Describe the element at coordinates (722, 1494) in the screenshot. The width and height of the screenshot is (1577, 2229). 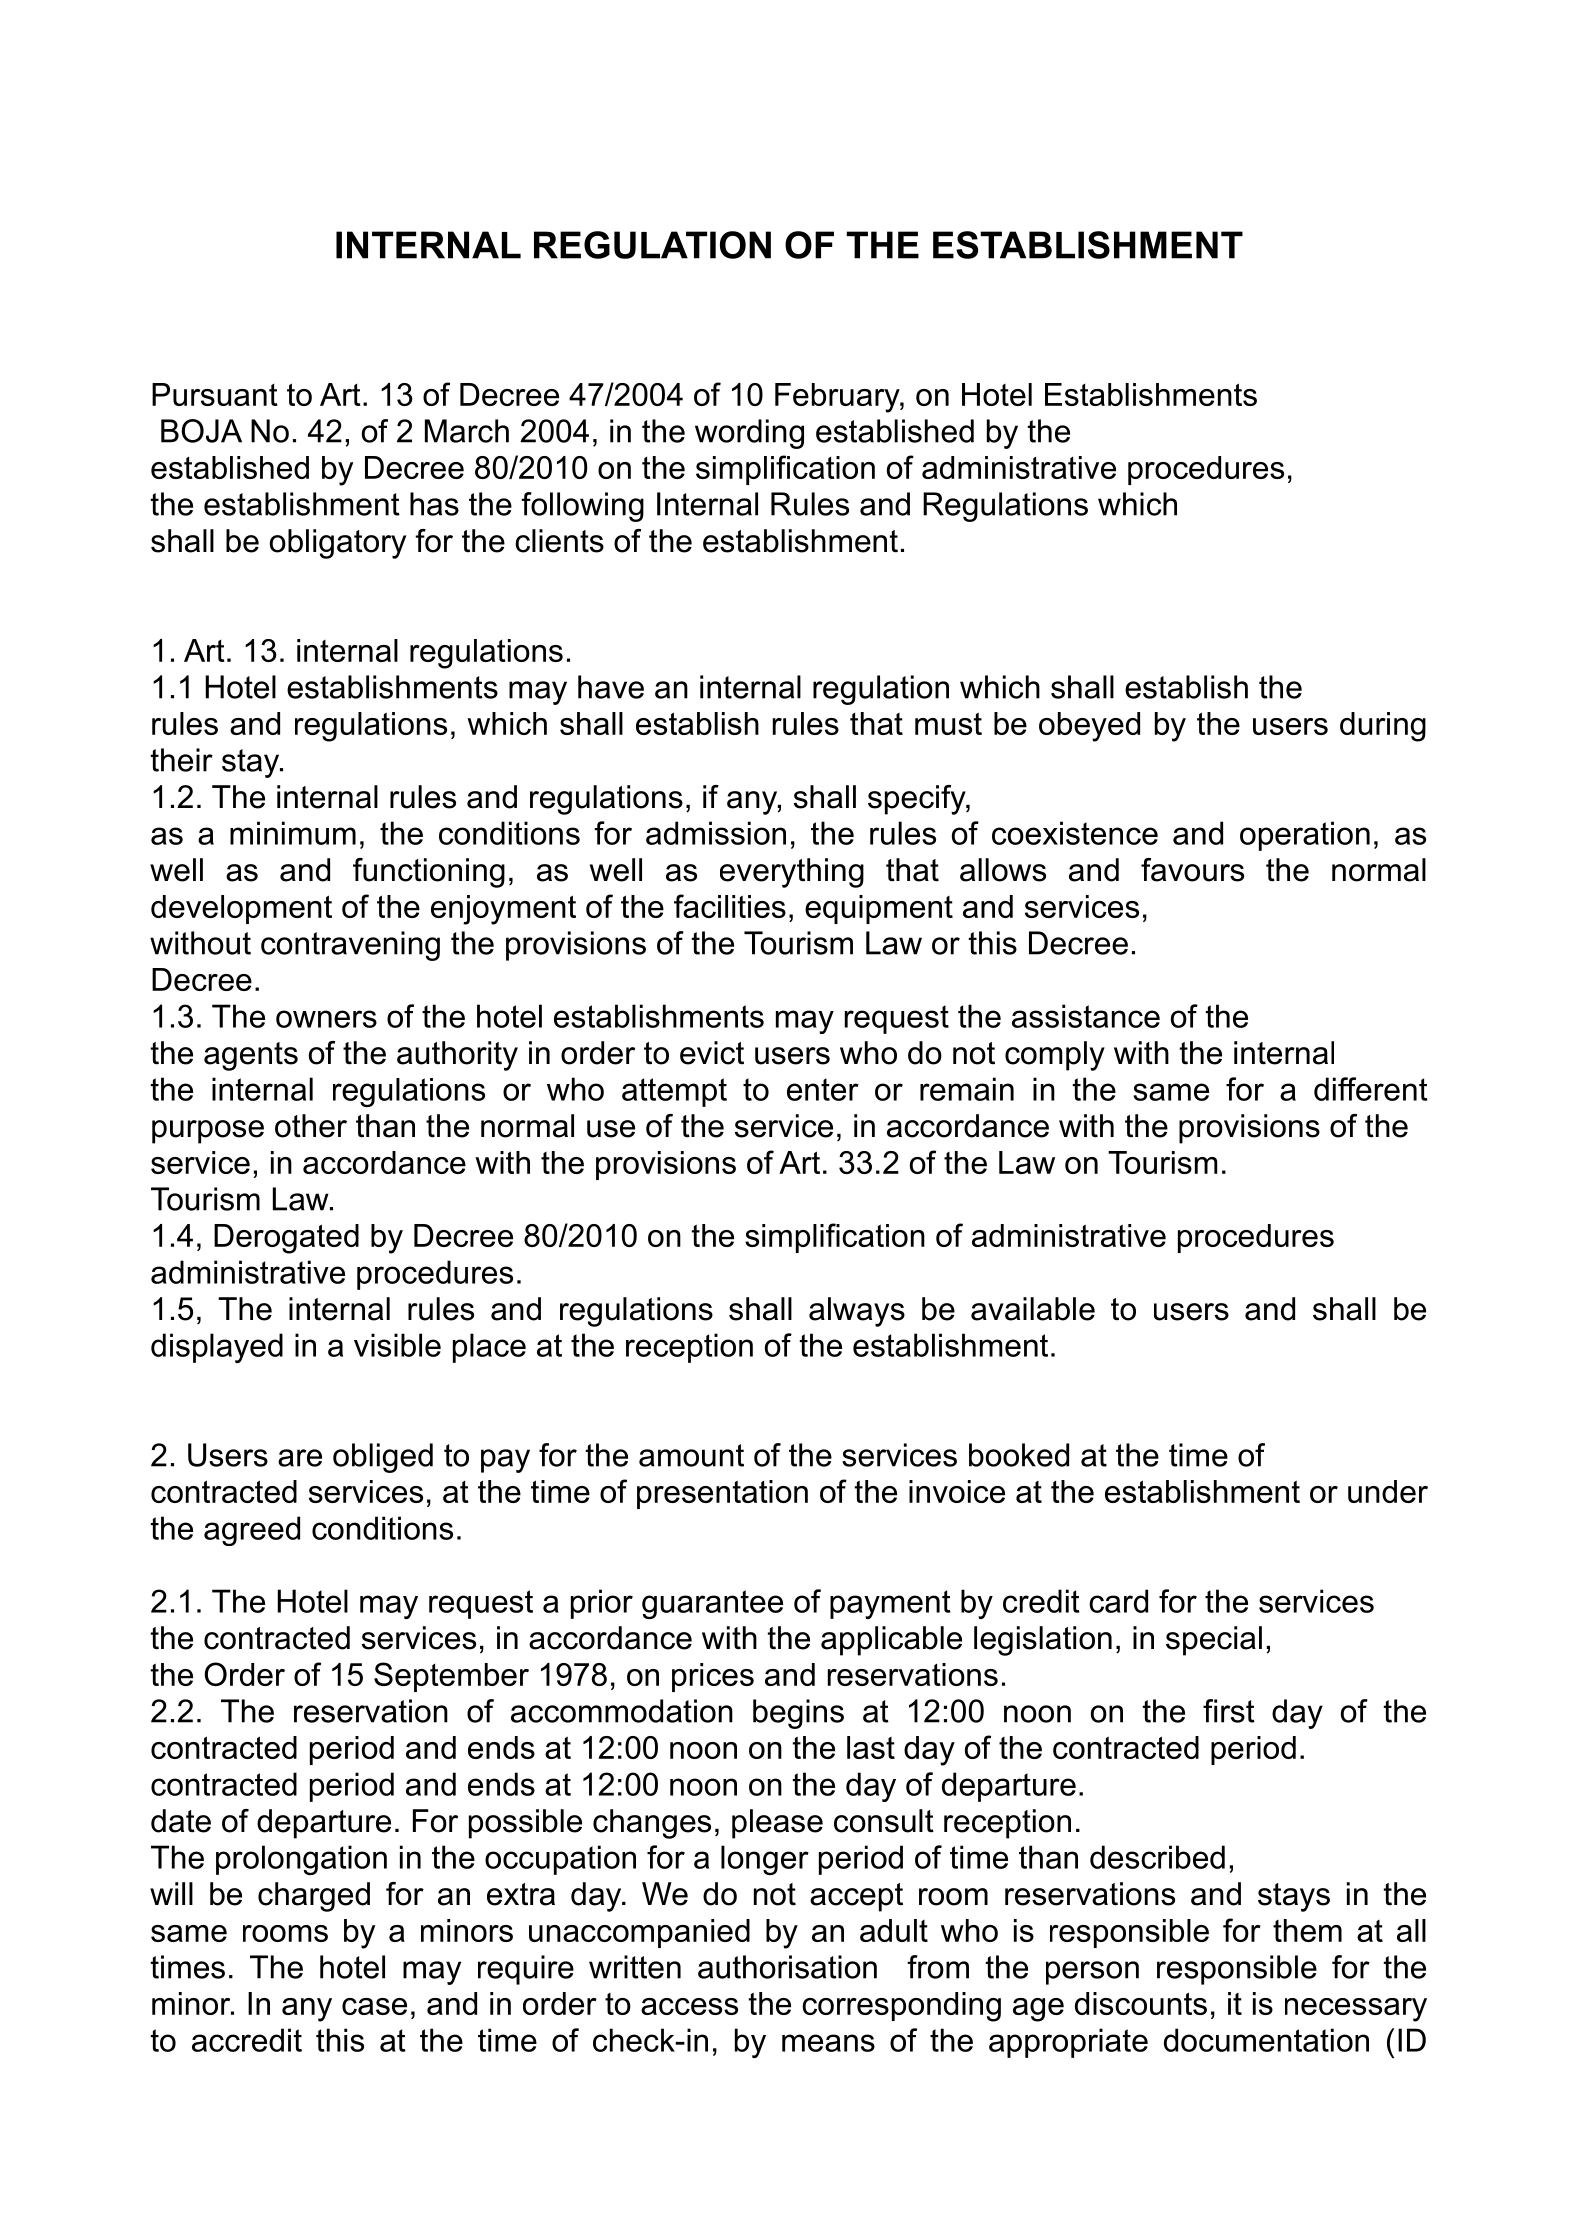
I see `presentation` at that location.
